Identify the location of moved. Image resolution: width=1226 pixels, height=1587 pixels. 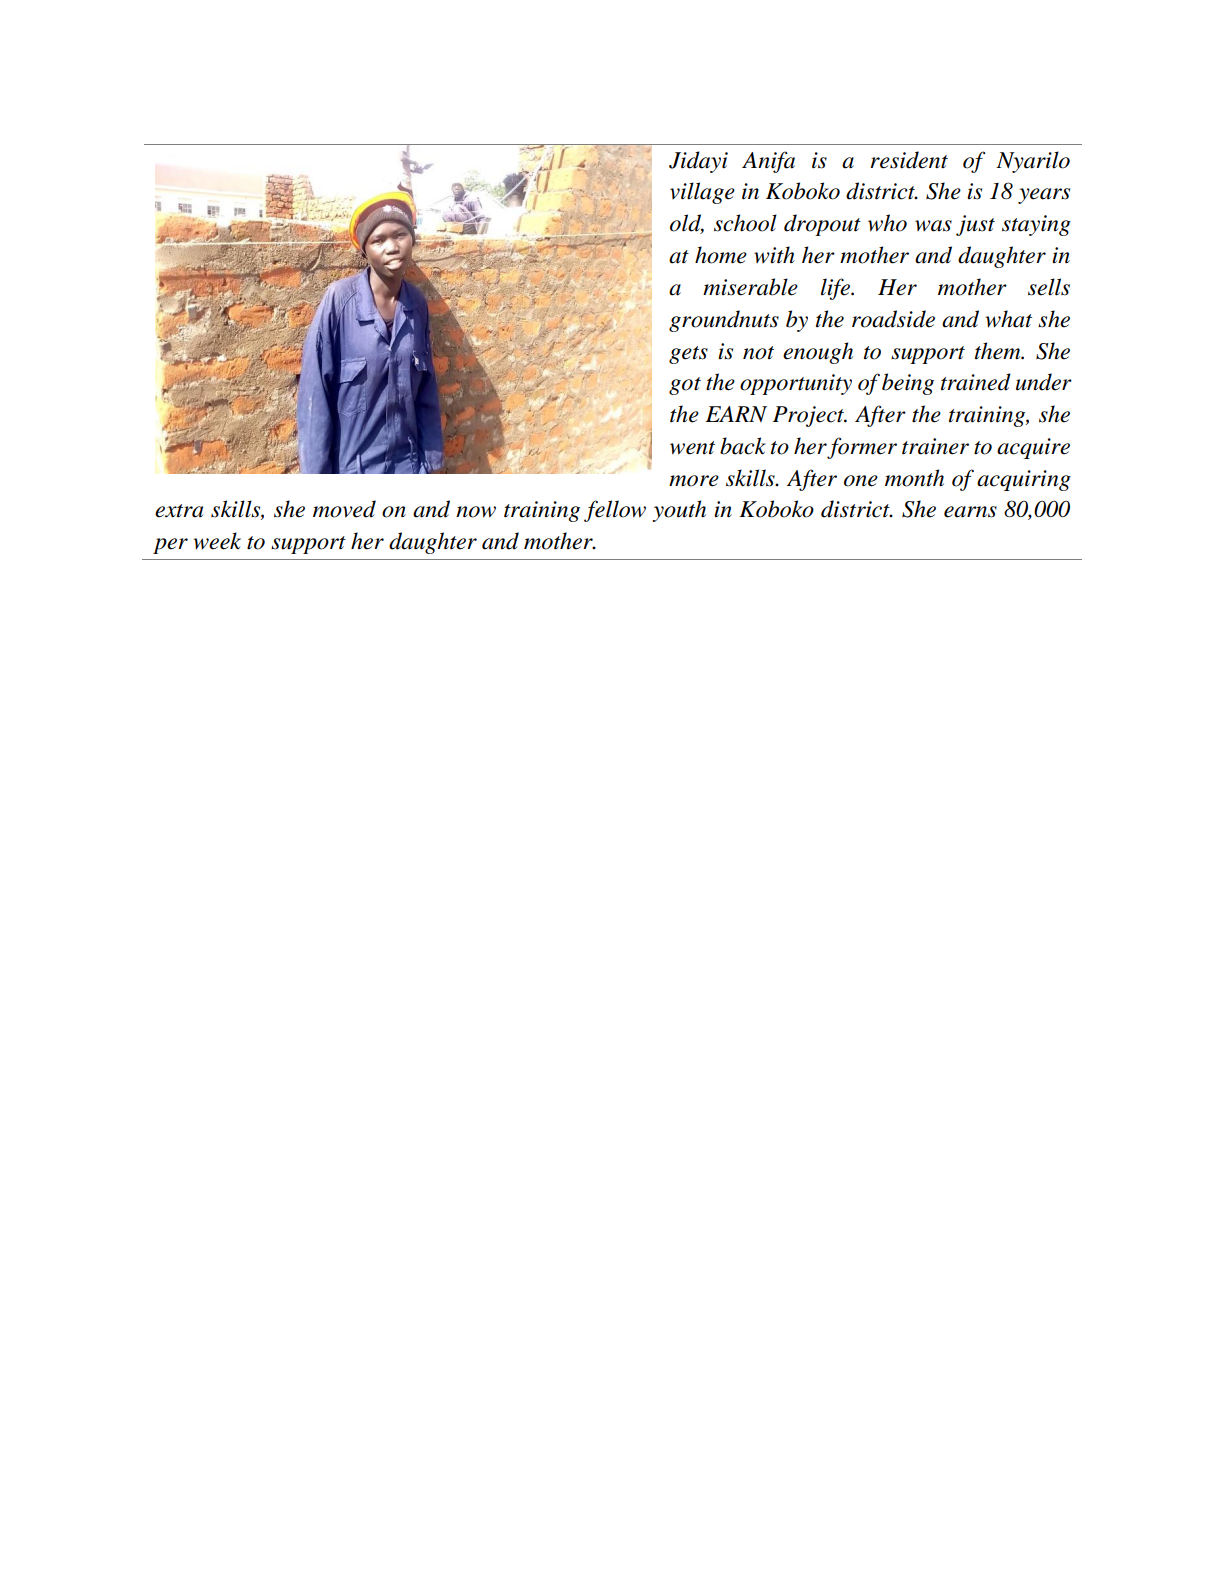
(344, 509).
